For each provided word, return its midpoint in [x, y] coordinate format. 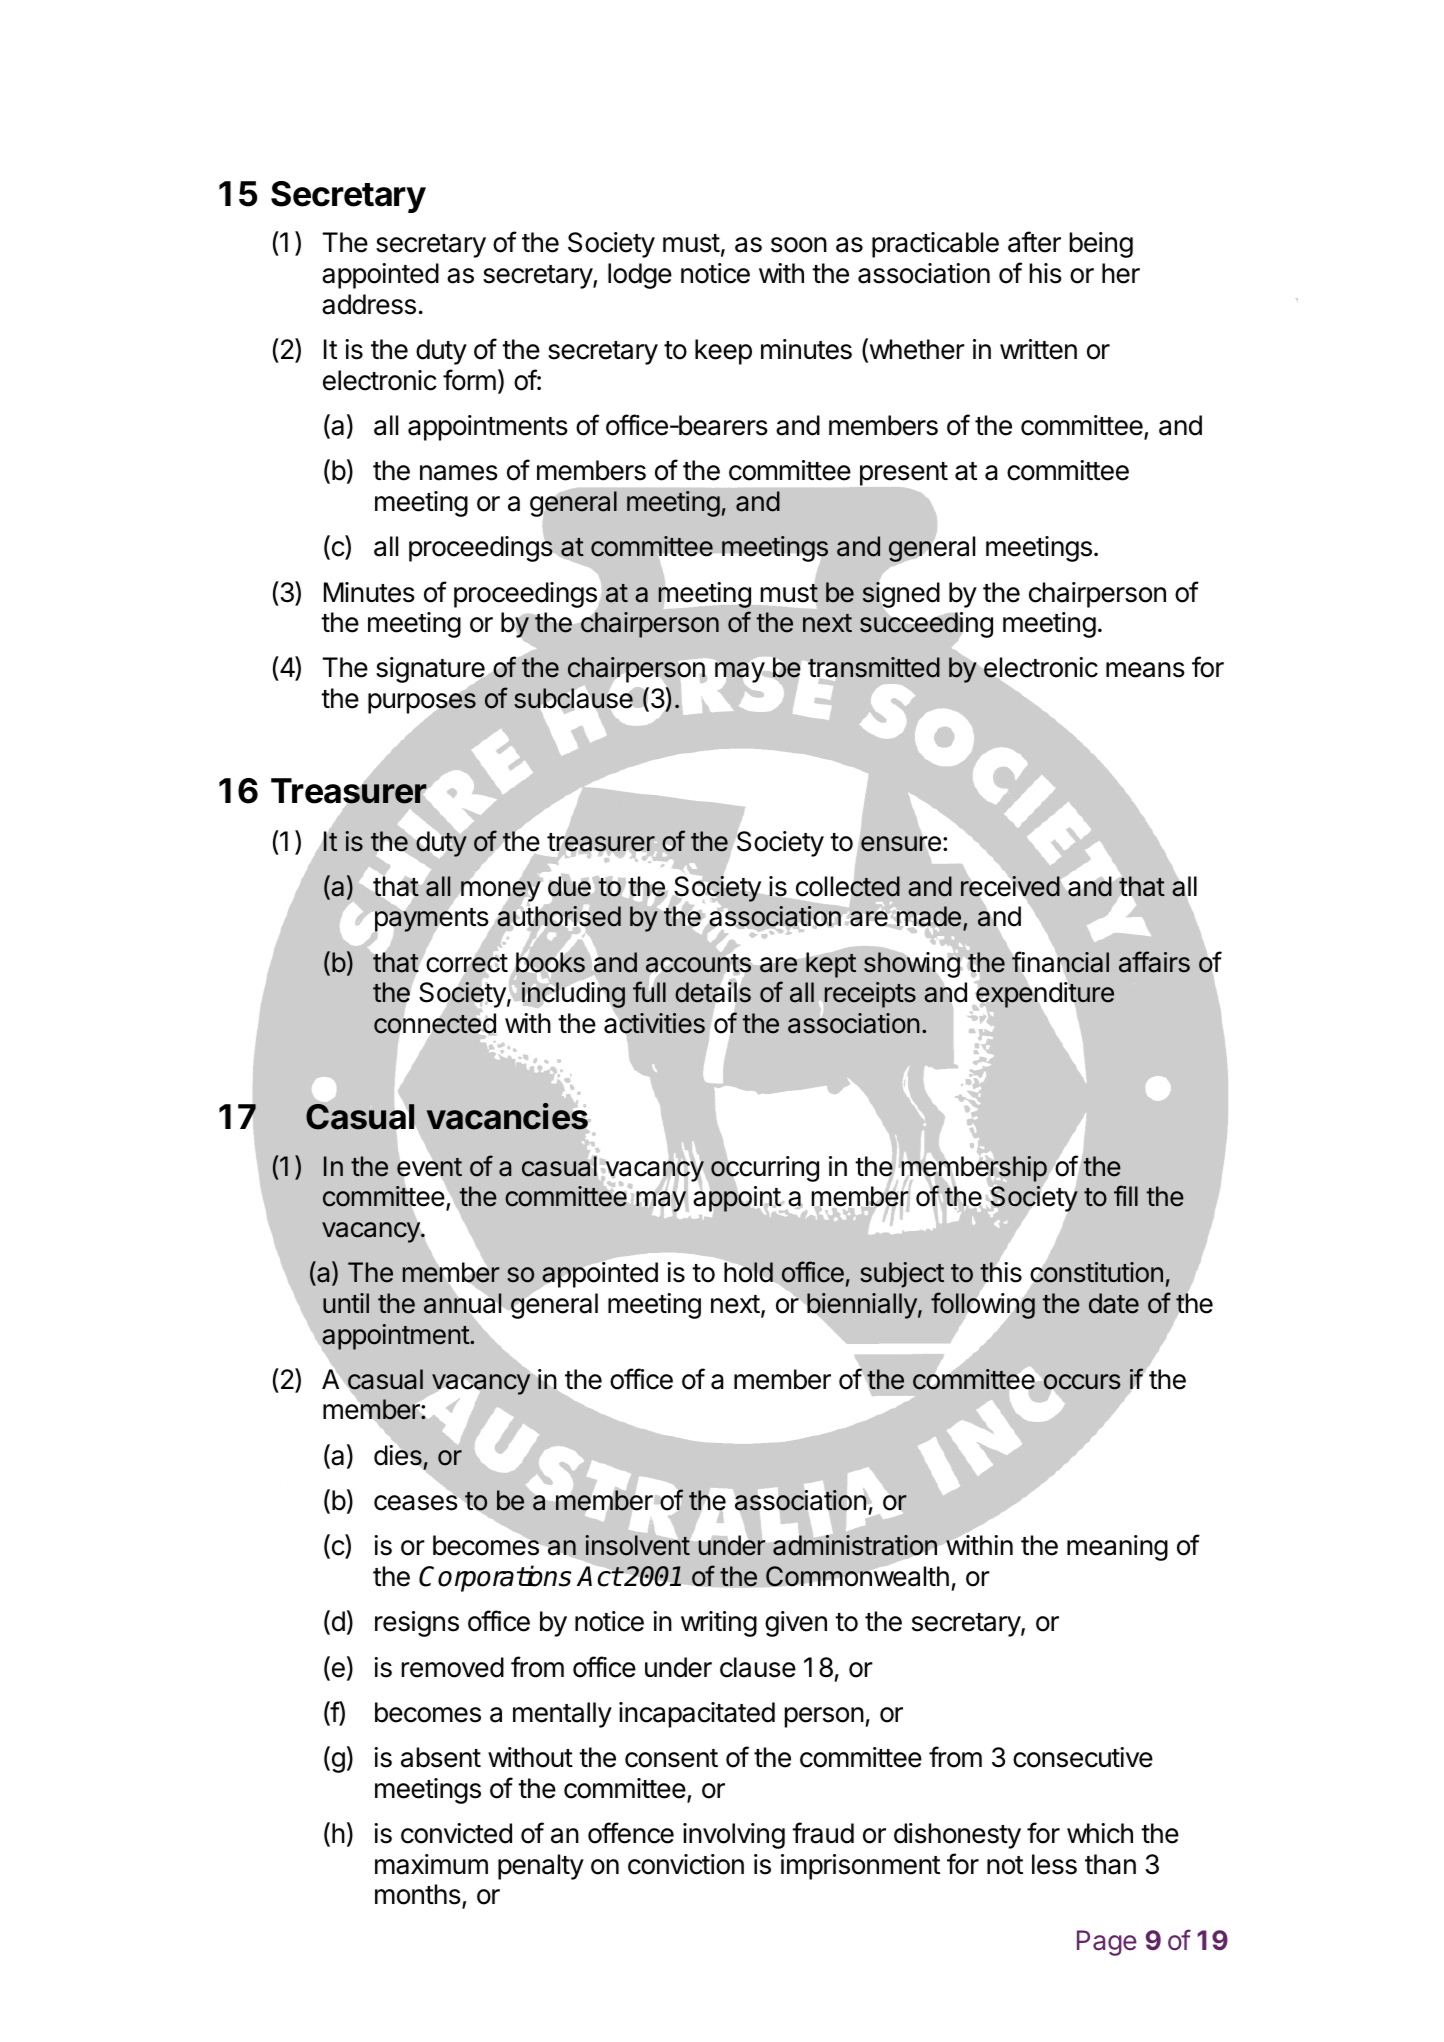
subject [902, 1275]
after [1034, 242]
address [369, 304]
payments [432, 920]
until [346, 1303]
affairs [1154, 962]
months [419, 1895]
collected [848, 886]
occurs [1080, 1383]
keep [723, 352]
